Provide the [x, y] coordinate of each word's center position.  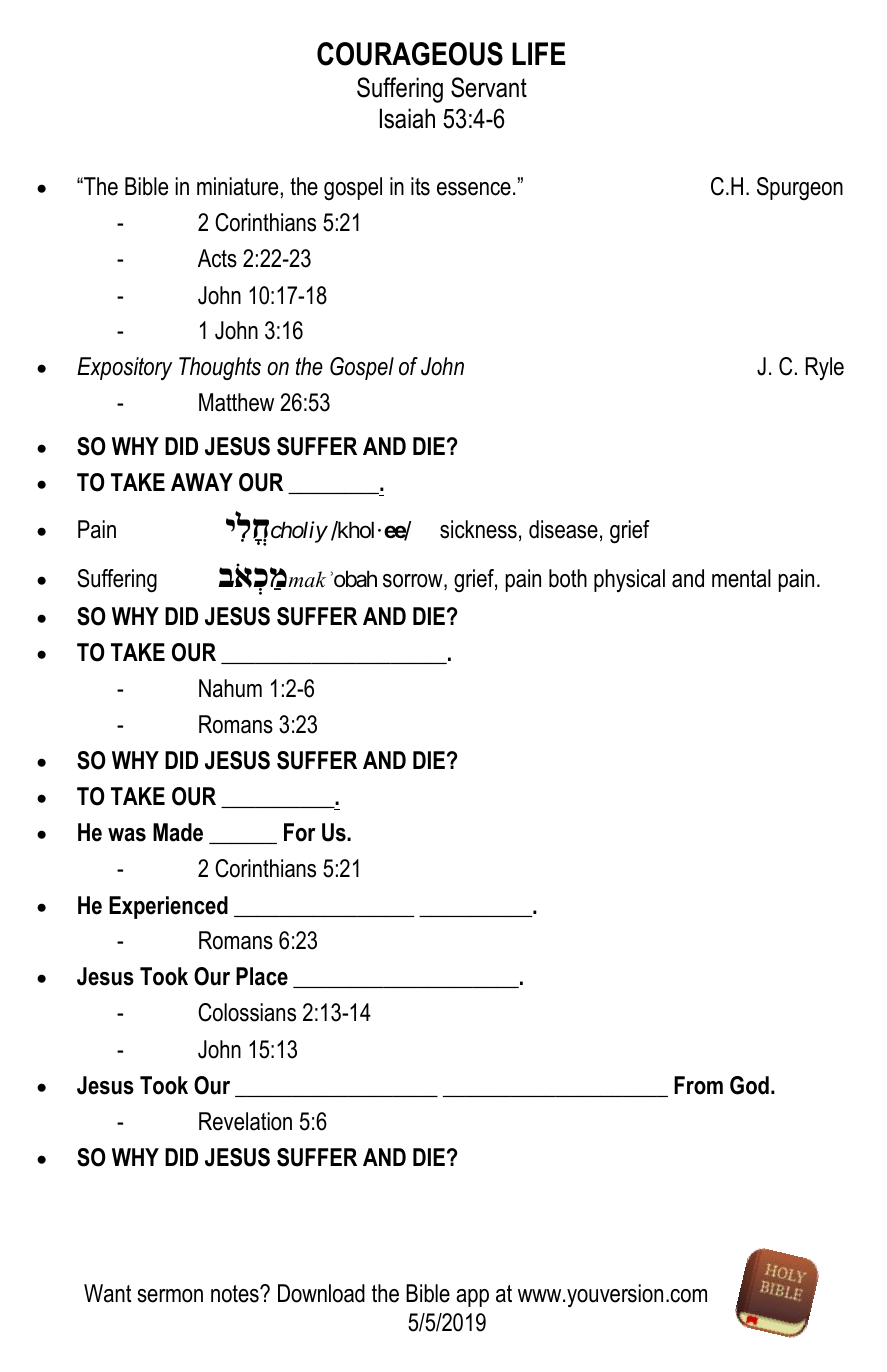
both [568, 578]
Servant [489, 87]
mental [741, 578]
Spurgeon [800, 188]
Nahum [230, 688]
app [472, 1298]
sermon [170, 1296]
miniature [237, 186]
